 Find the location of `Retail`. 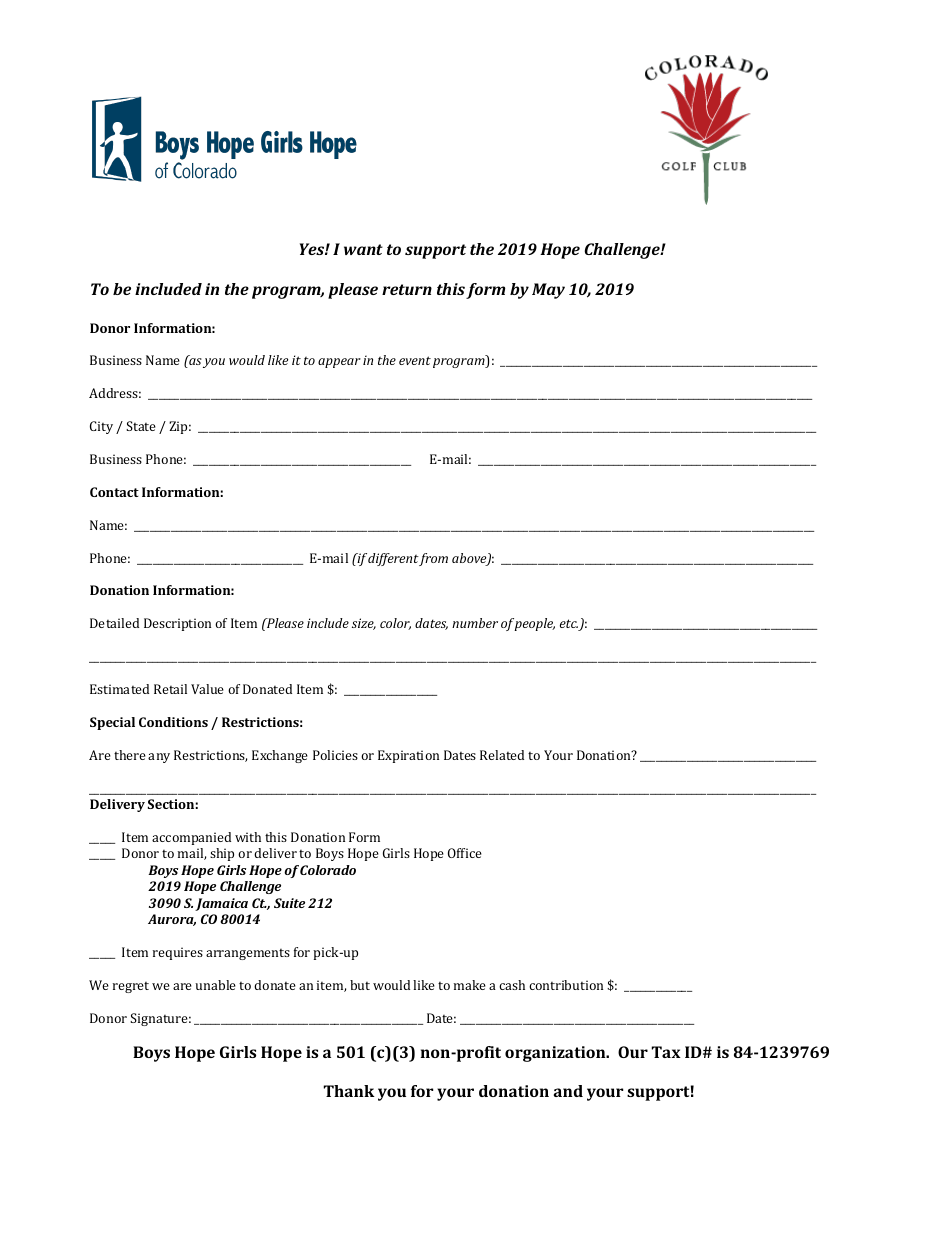

Retail is located at coordinates (170, 689).
